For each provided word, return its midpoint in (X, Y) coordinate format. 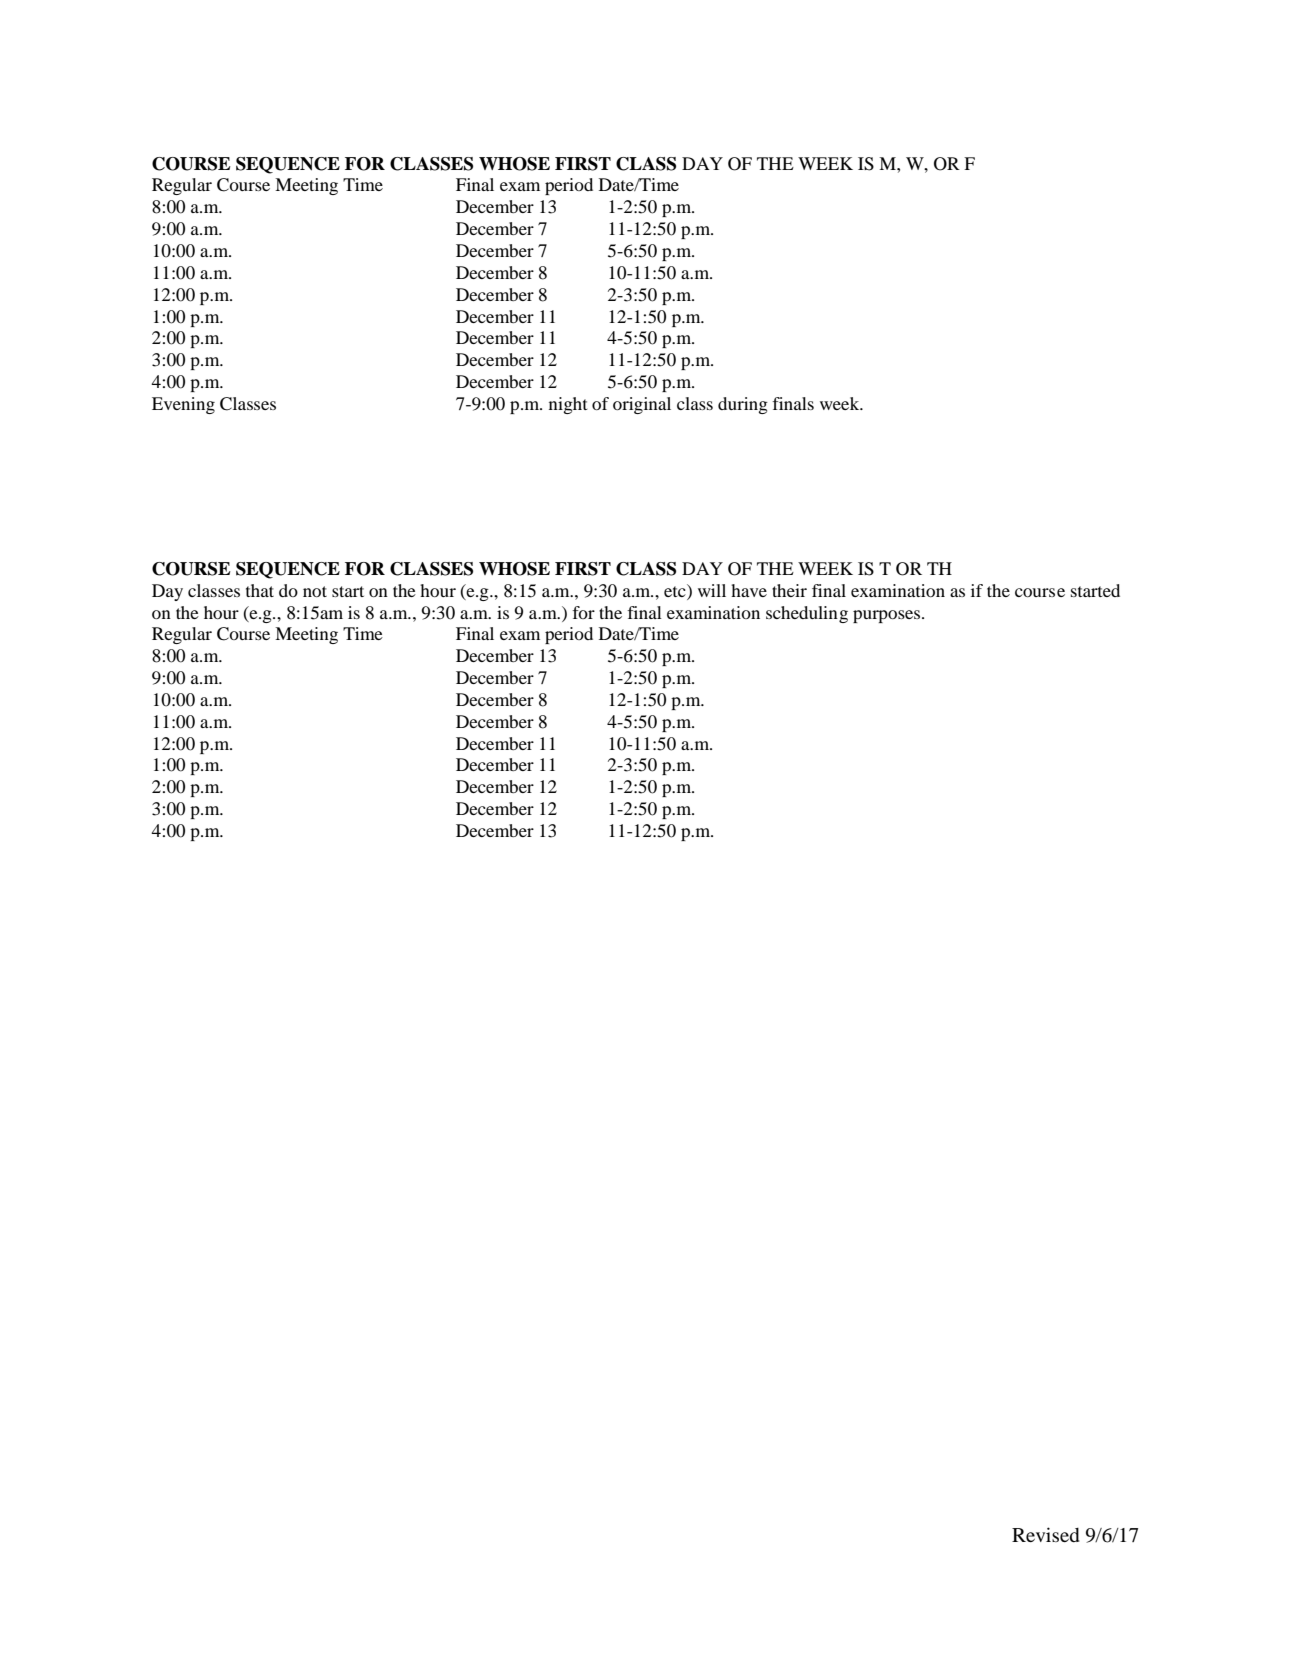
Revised (1046, 1534)
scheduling (807, 614)
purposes (886, 616)
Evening (183, 405)
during (743, 405)
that (260, 590)
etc (676, 590)
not (315, 591)
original (642, 405)
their (789, 590)
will (712, 590)
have (749, 590)
